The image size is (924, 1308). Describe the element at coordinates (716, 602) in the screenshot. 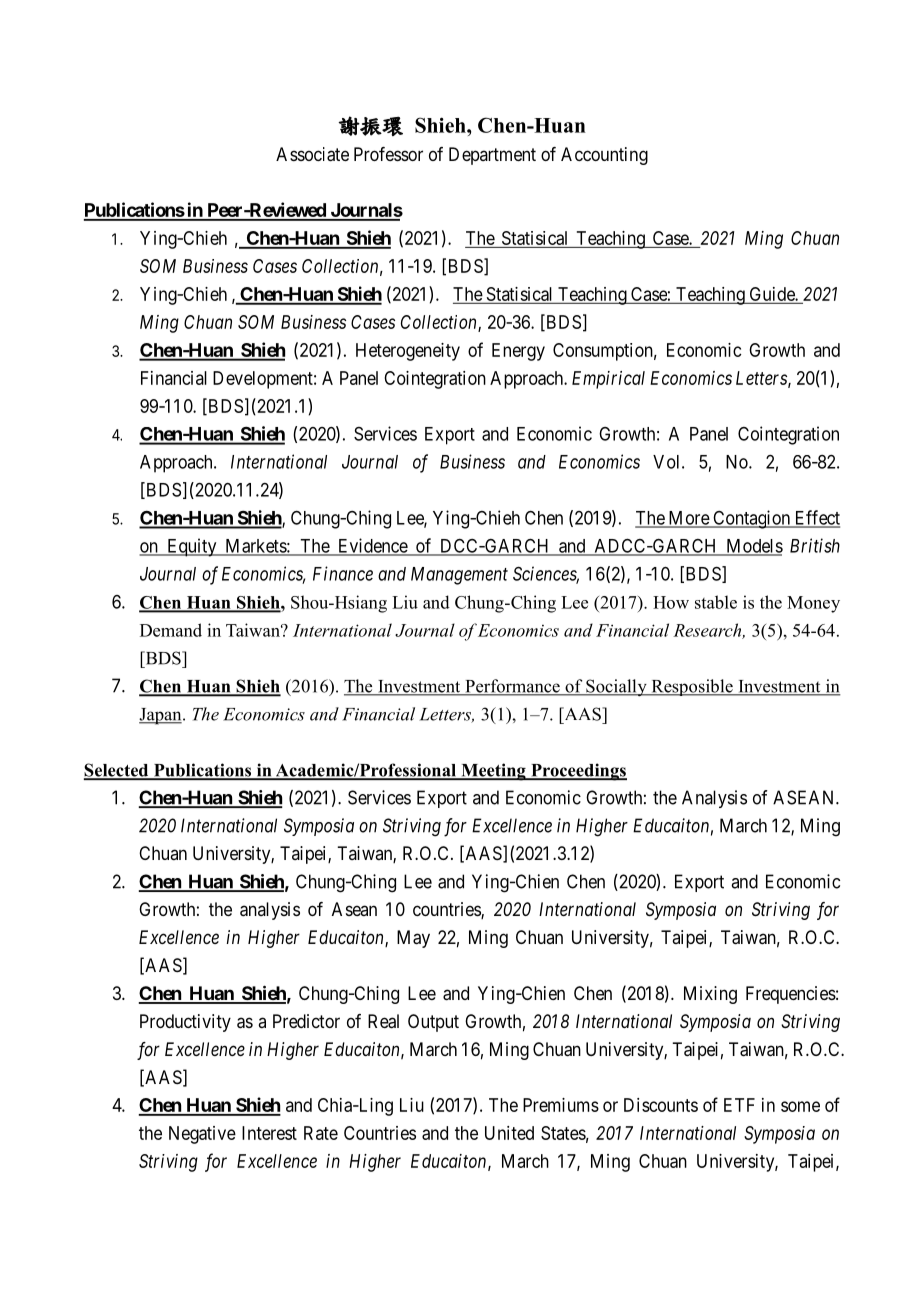

I see `stable` at that location.
